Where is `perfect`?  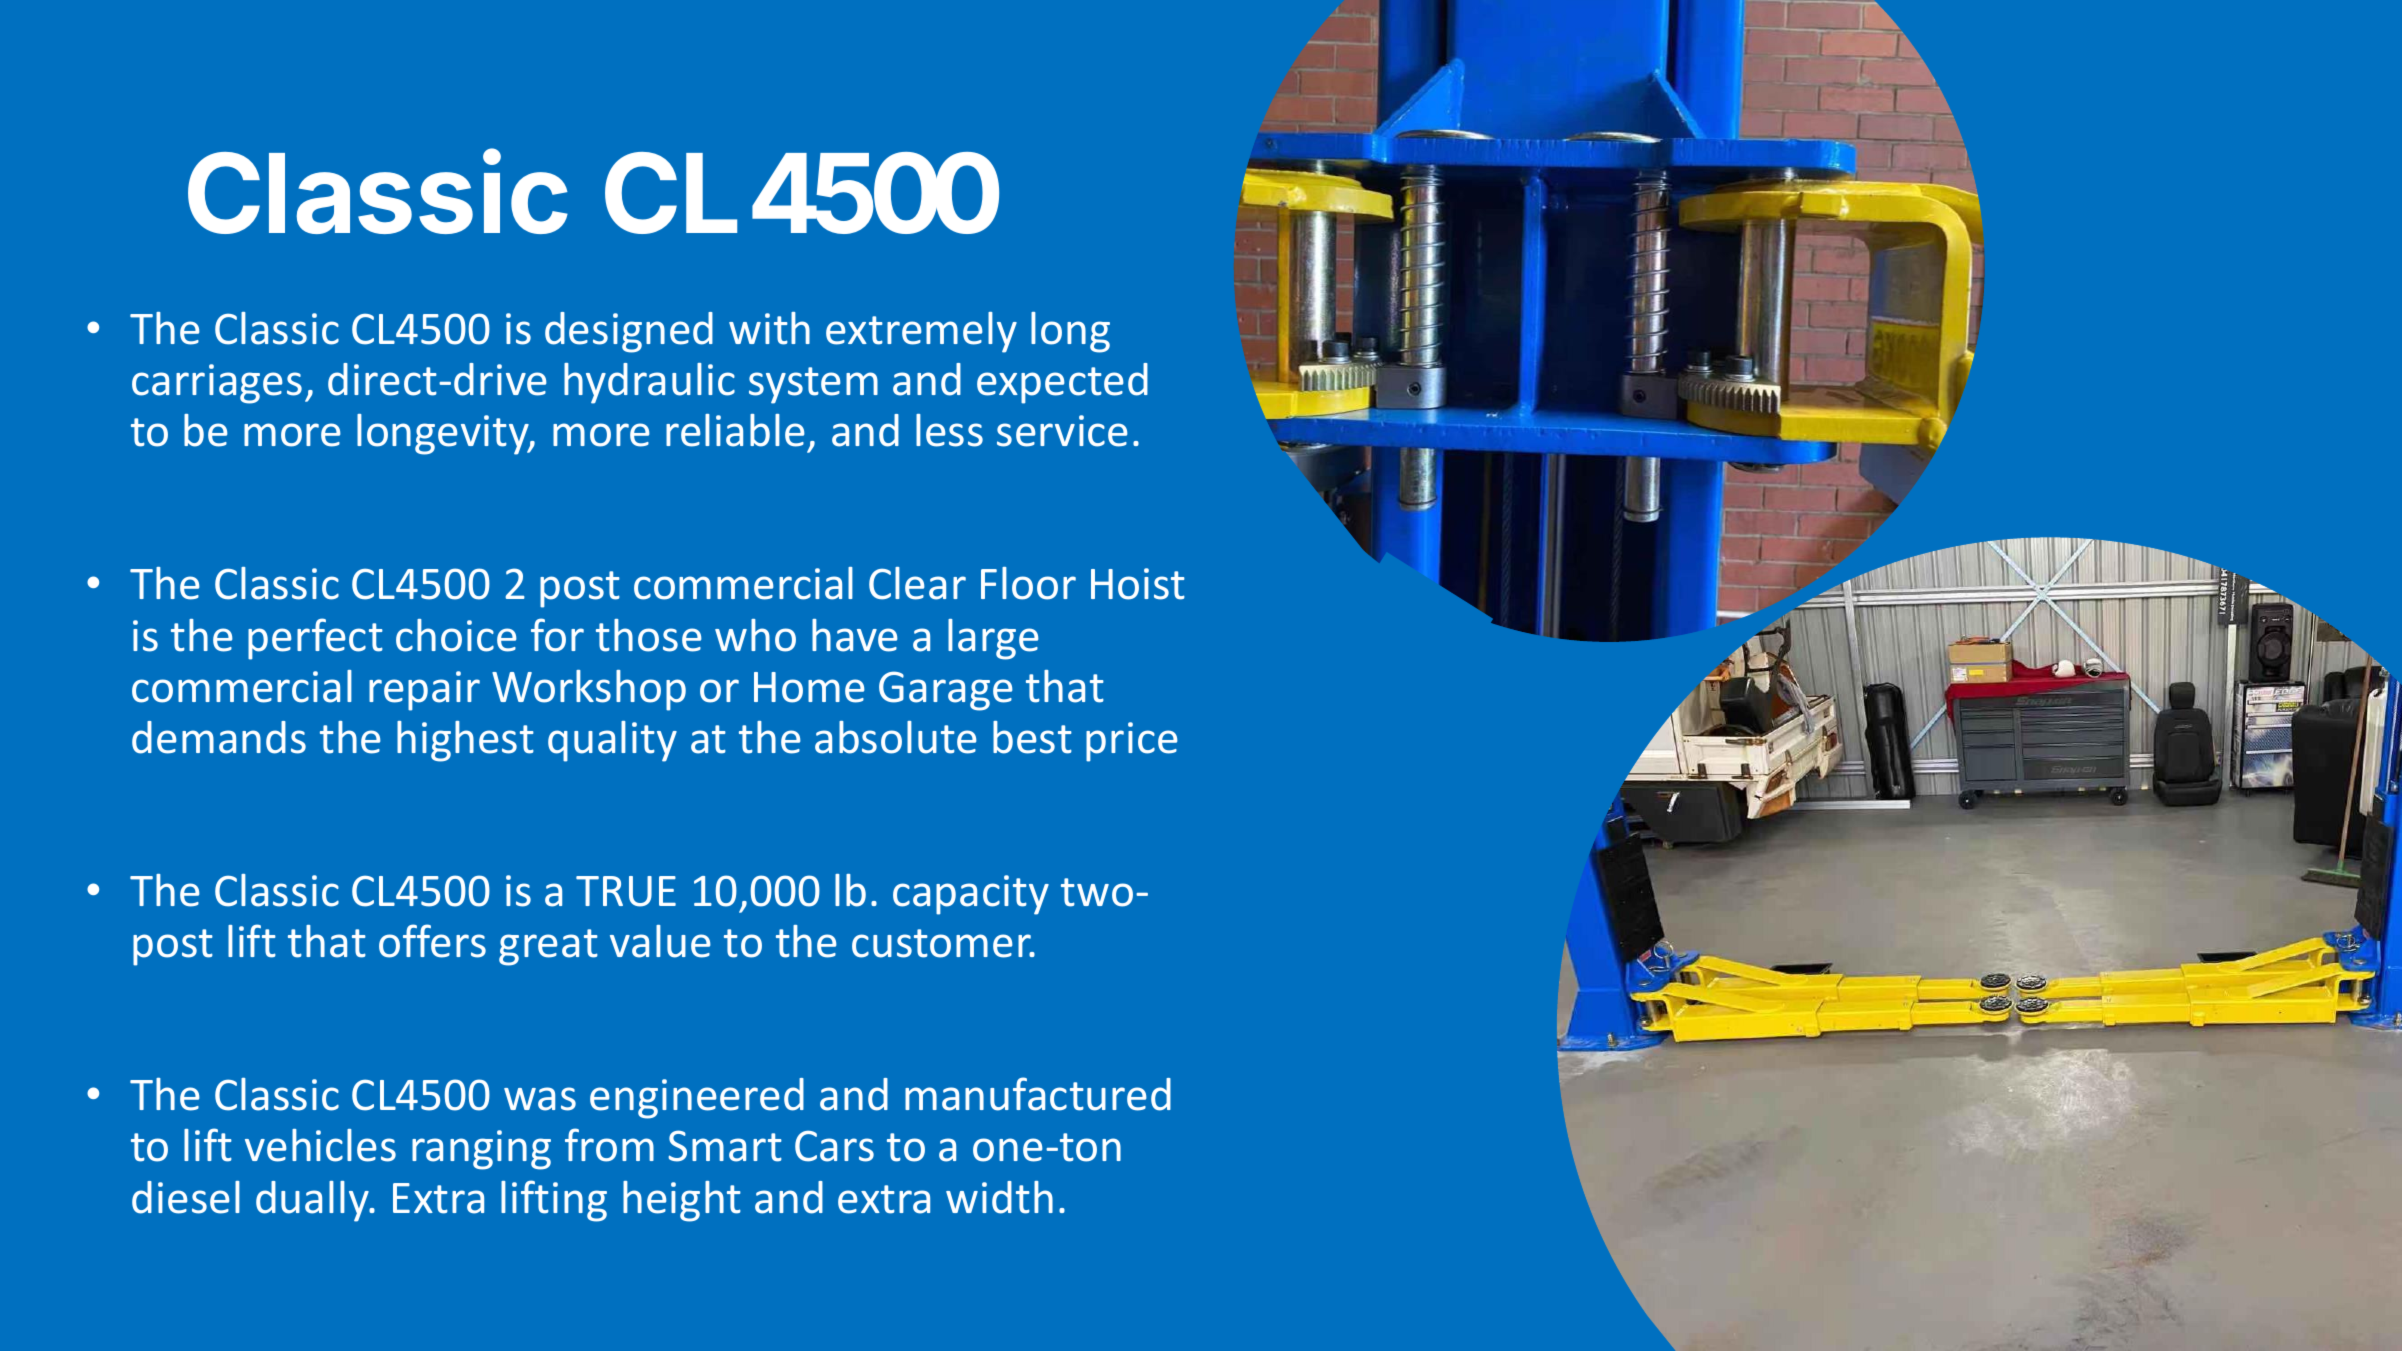 perfect is located at coordinates (315, 639).
